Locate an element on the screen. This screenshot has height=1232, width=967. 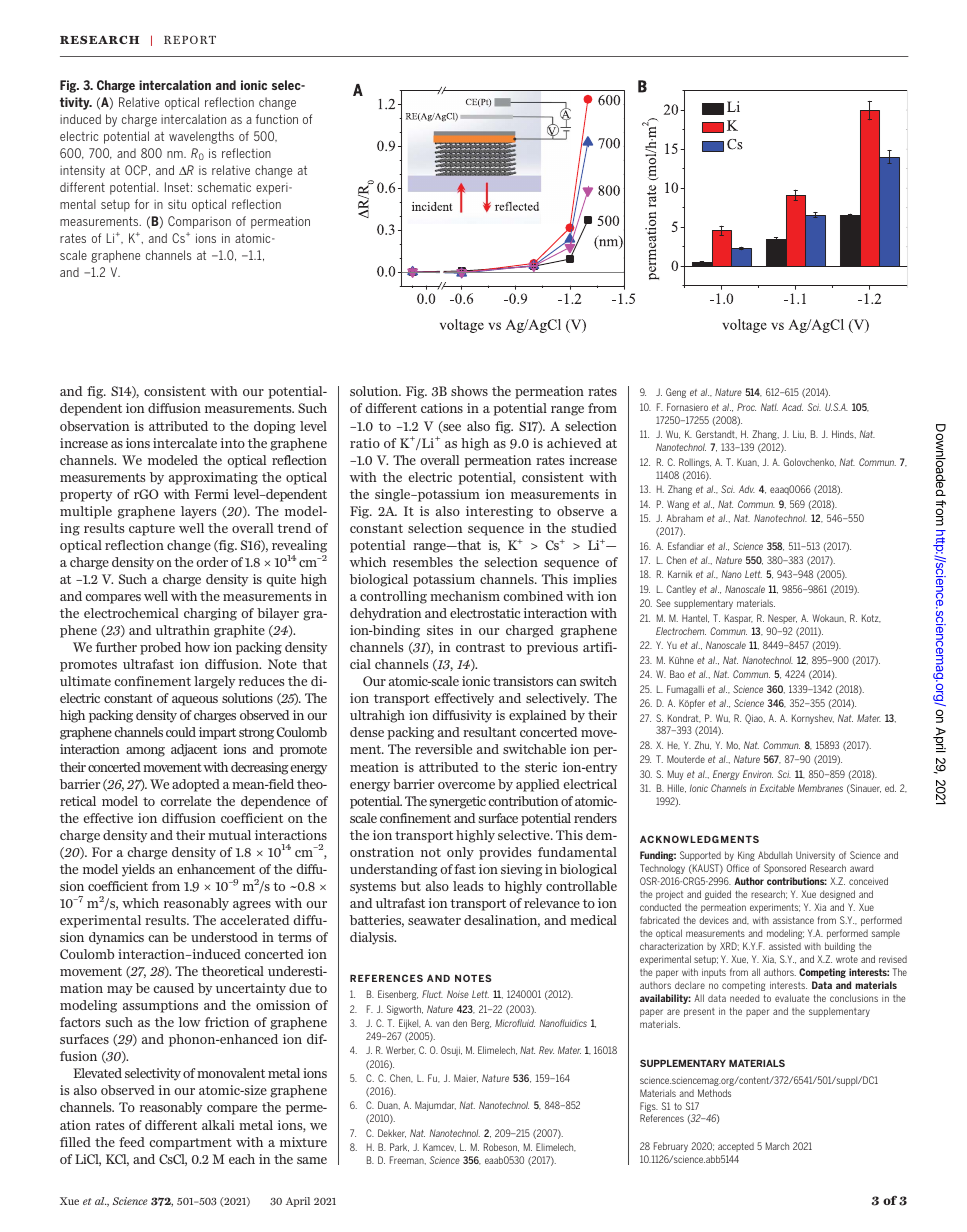
function is located at coordinates (277, 119).
